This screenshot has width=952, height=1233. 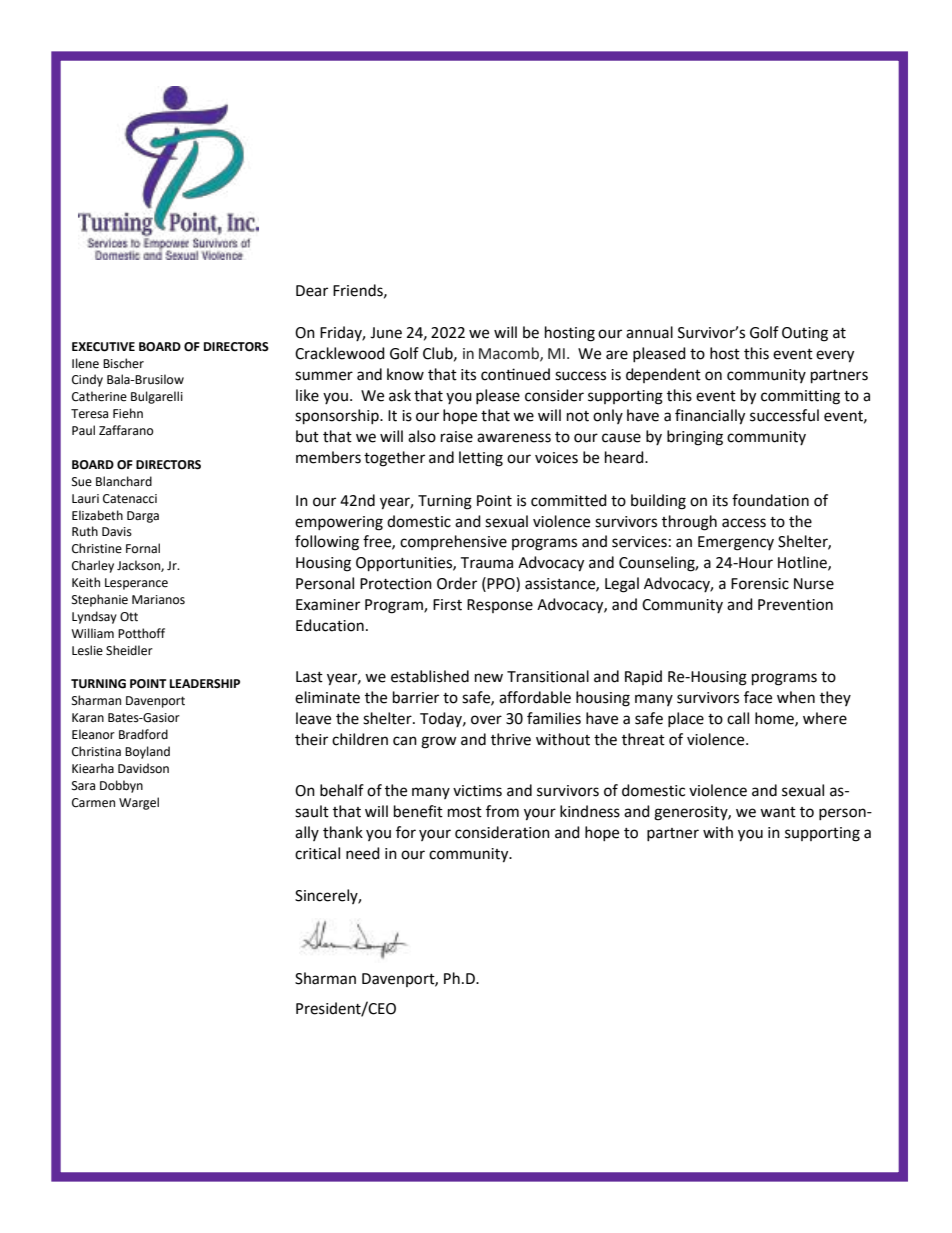 What do you see at coordinates (103, 347) in the screenshot?
I see `EXECUTIVE` at bounding box center [103, 347].
